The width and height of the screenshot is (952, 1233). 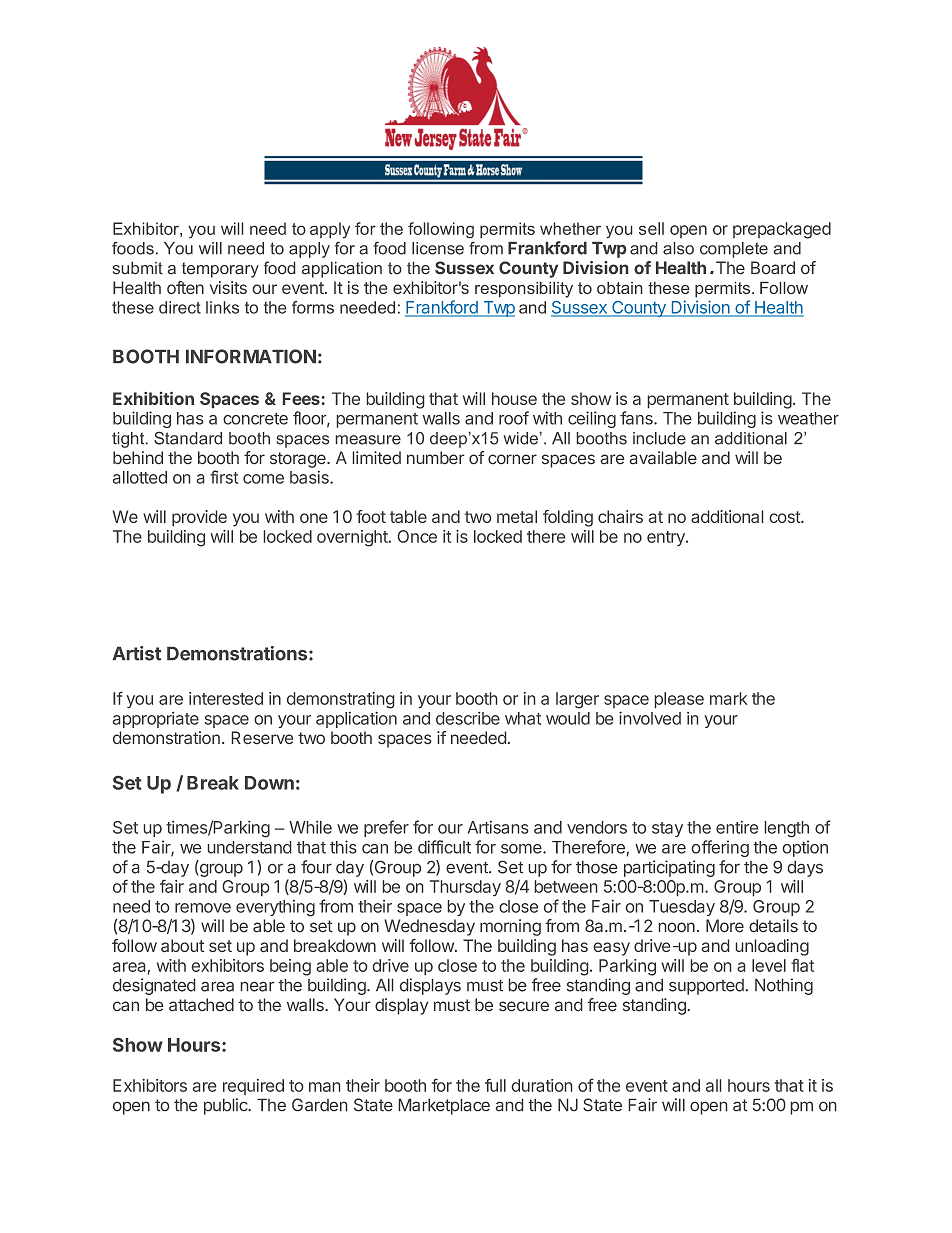 I want to click on interested, so click(x=226, y=698).
